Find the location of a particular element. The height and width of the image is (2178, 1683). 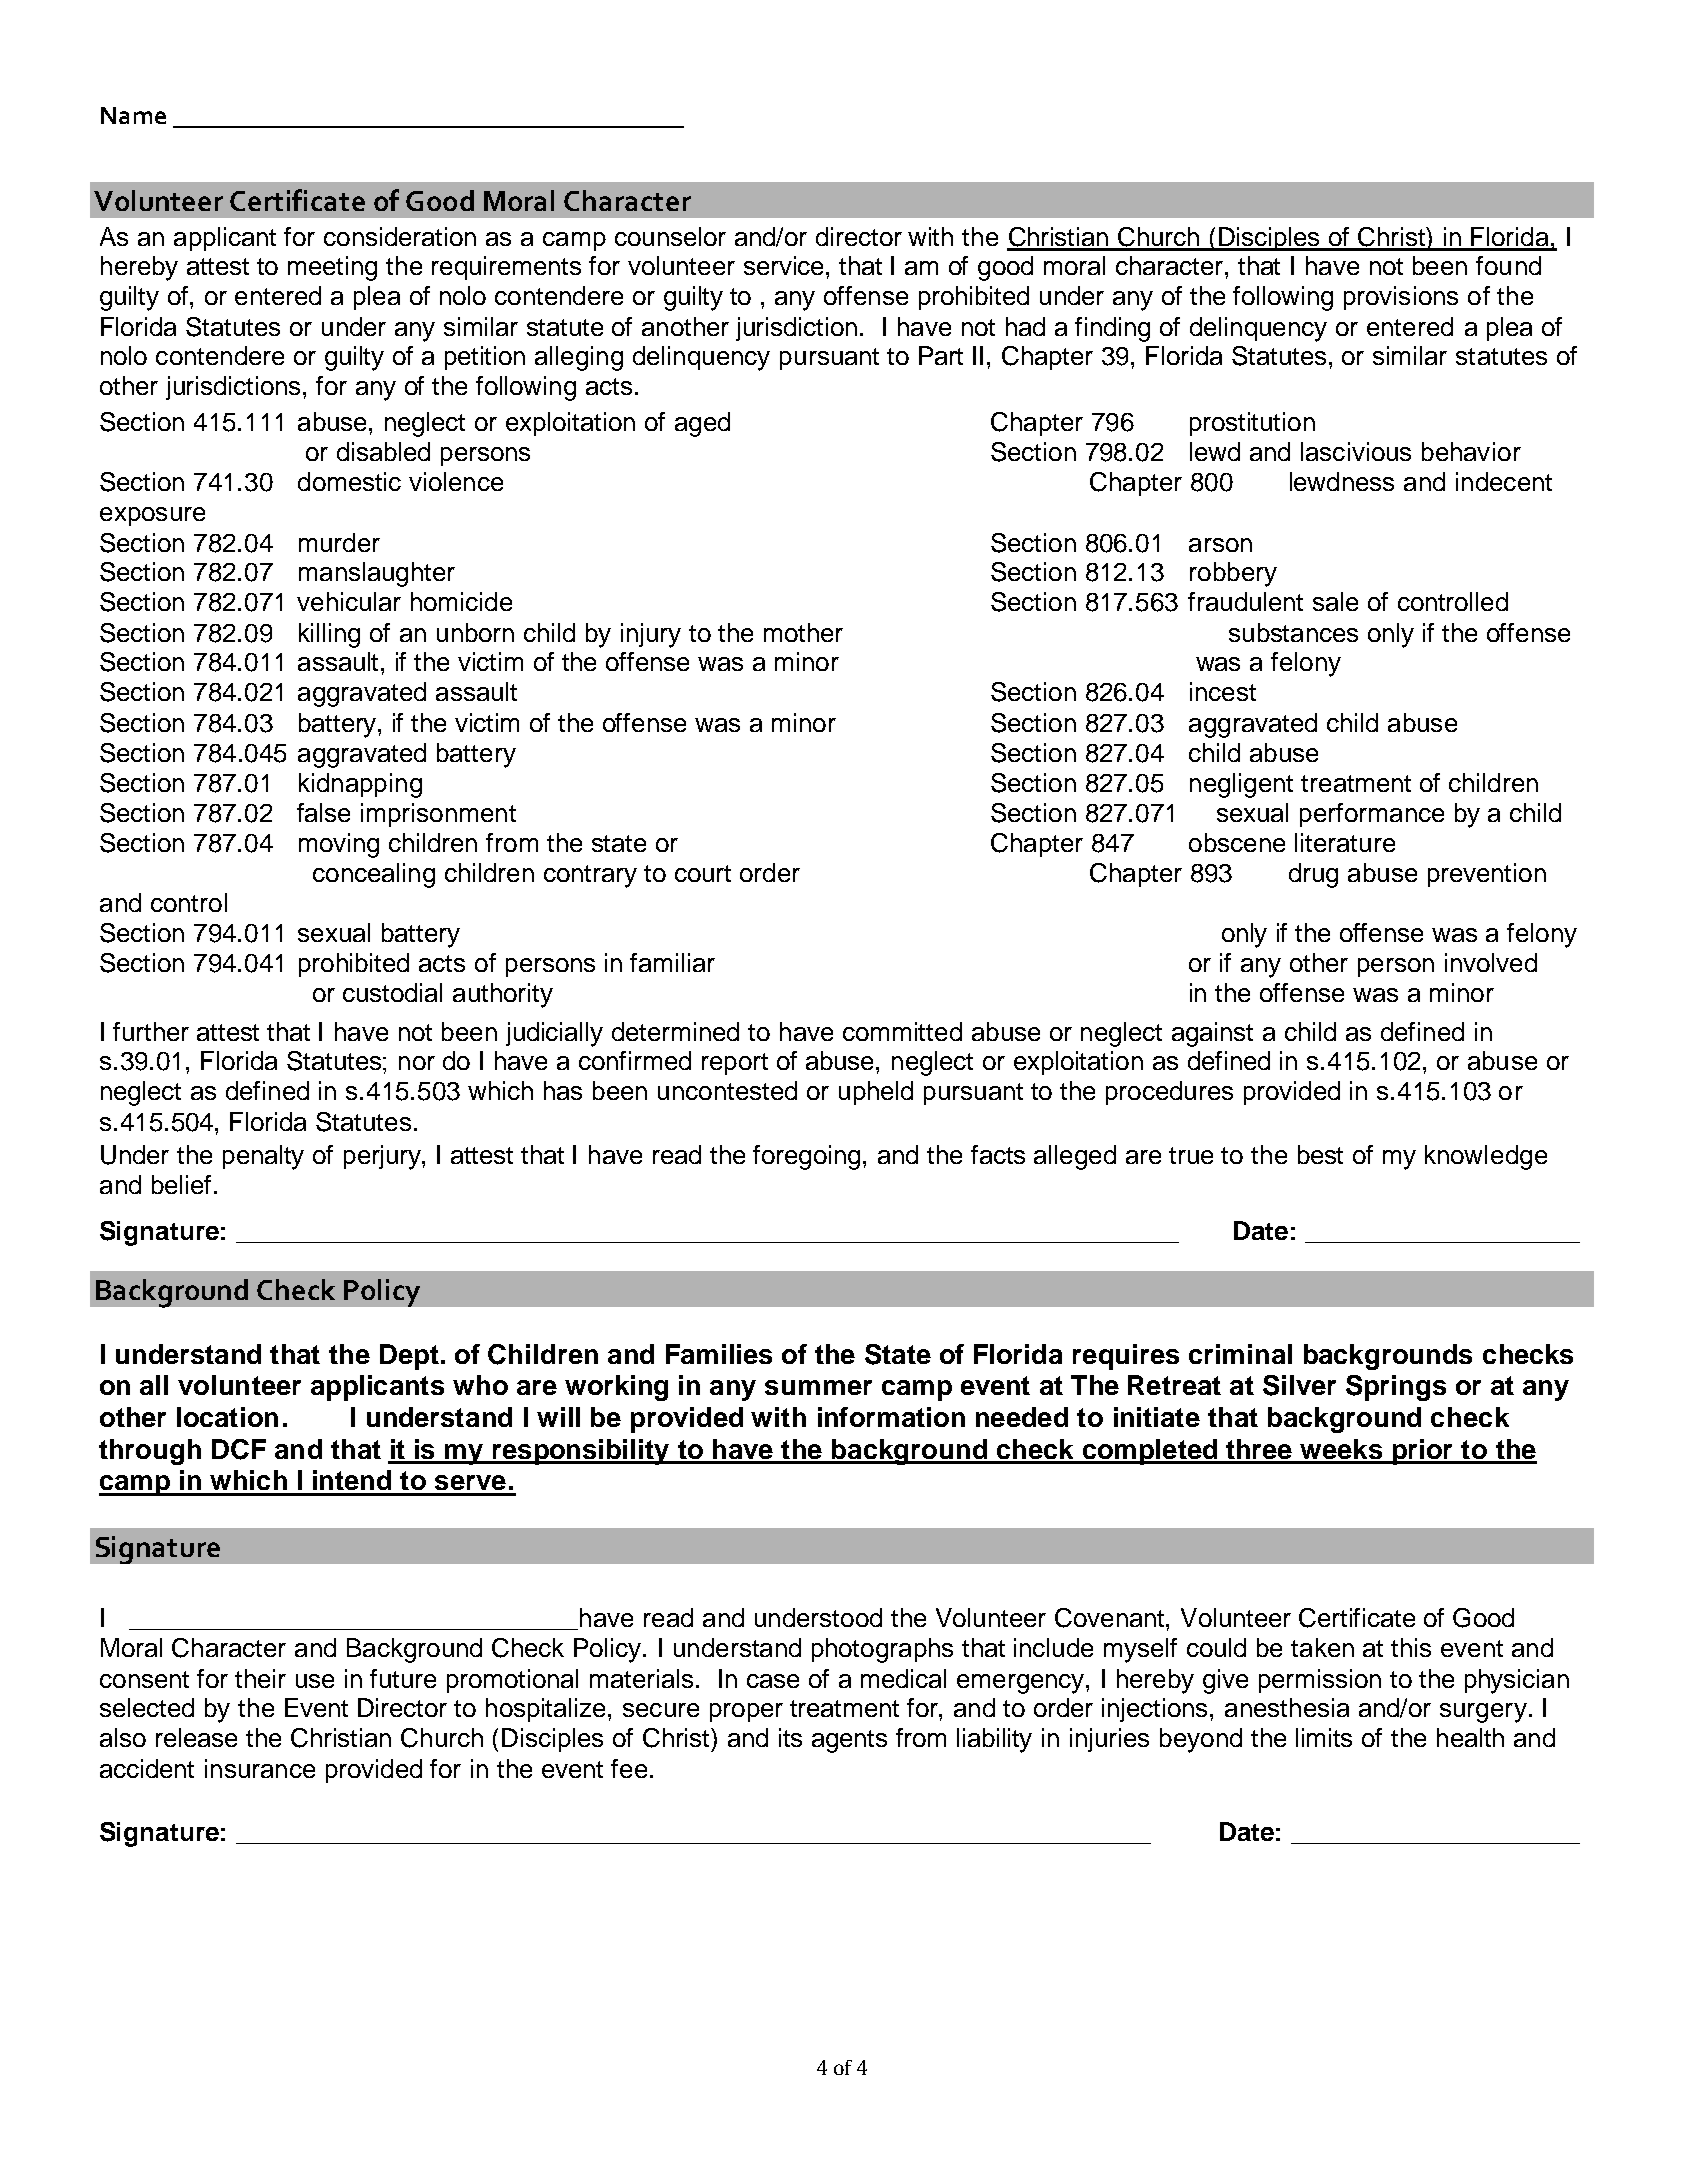

their is located at coordinates (260, 1678).
